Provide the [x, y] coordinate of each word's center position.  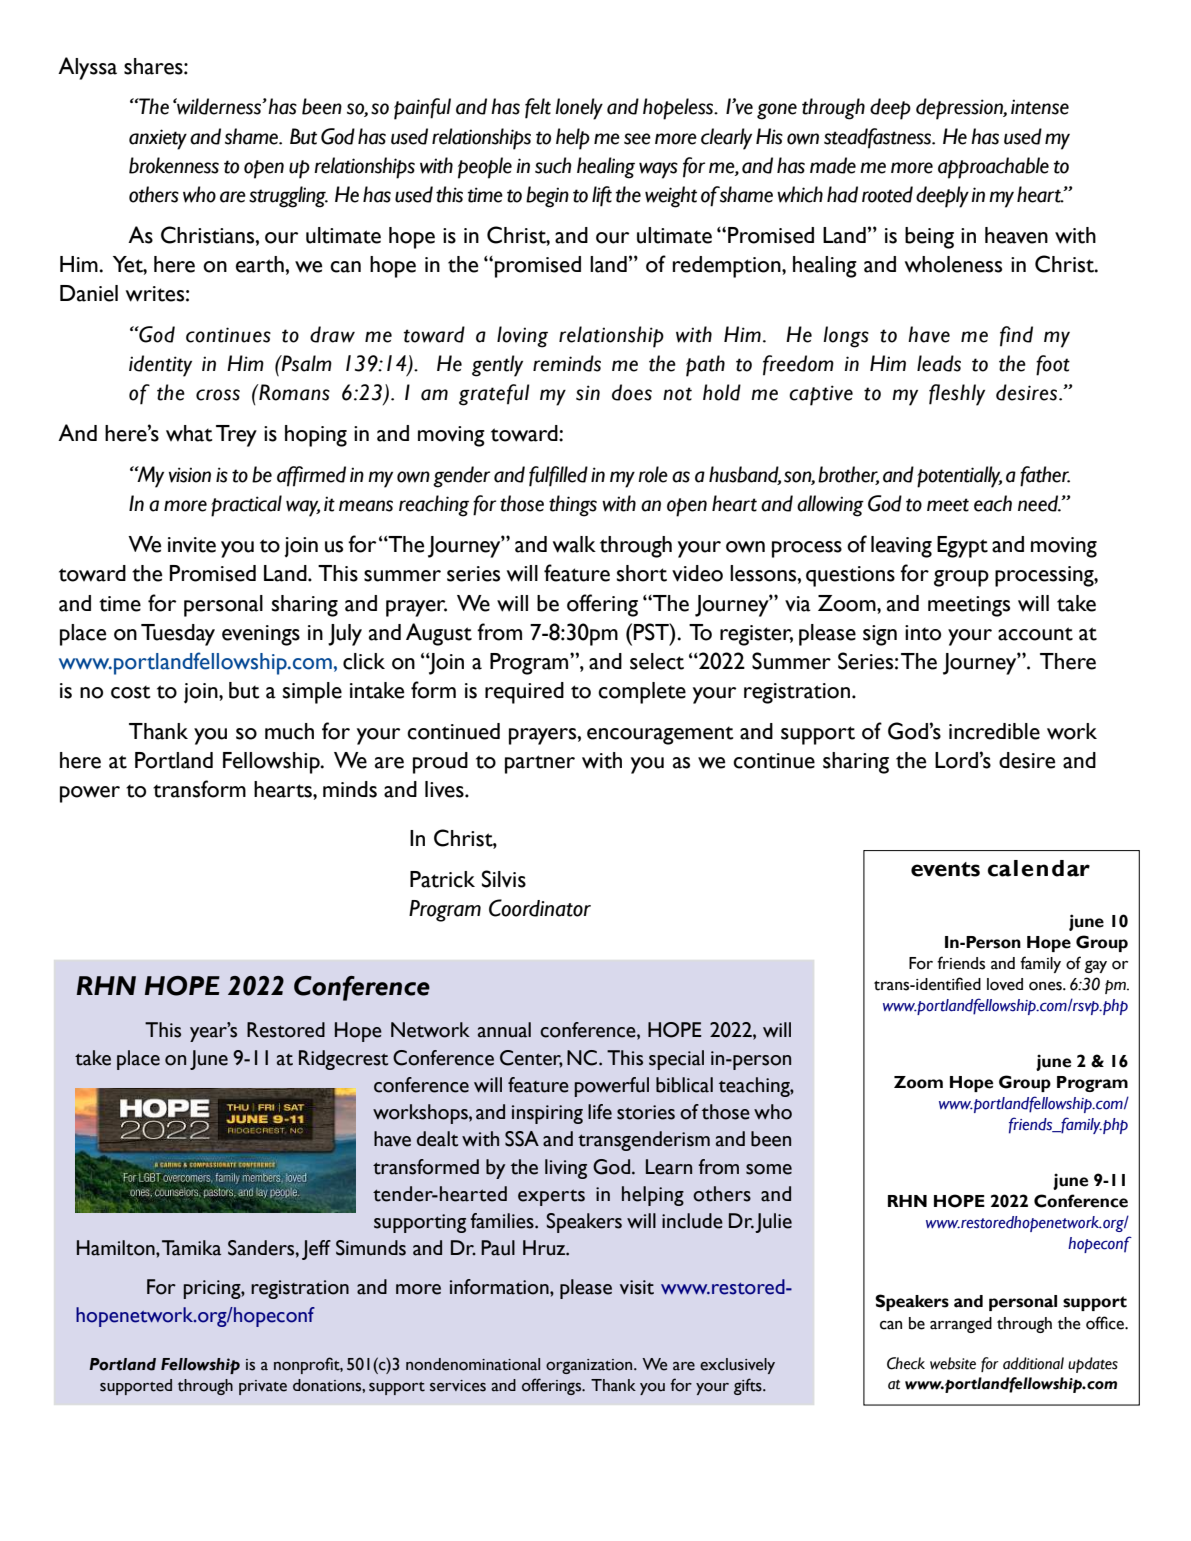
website [953, 1363]
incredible [994, 731]
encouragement [660, 736]
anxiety [158, 139]
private [263, 1387]
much [289, 731]
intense [1040, 107]
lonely [579, 109]
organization [590, 1366]
